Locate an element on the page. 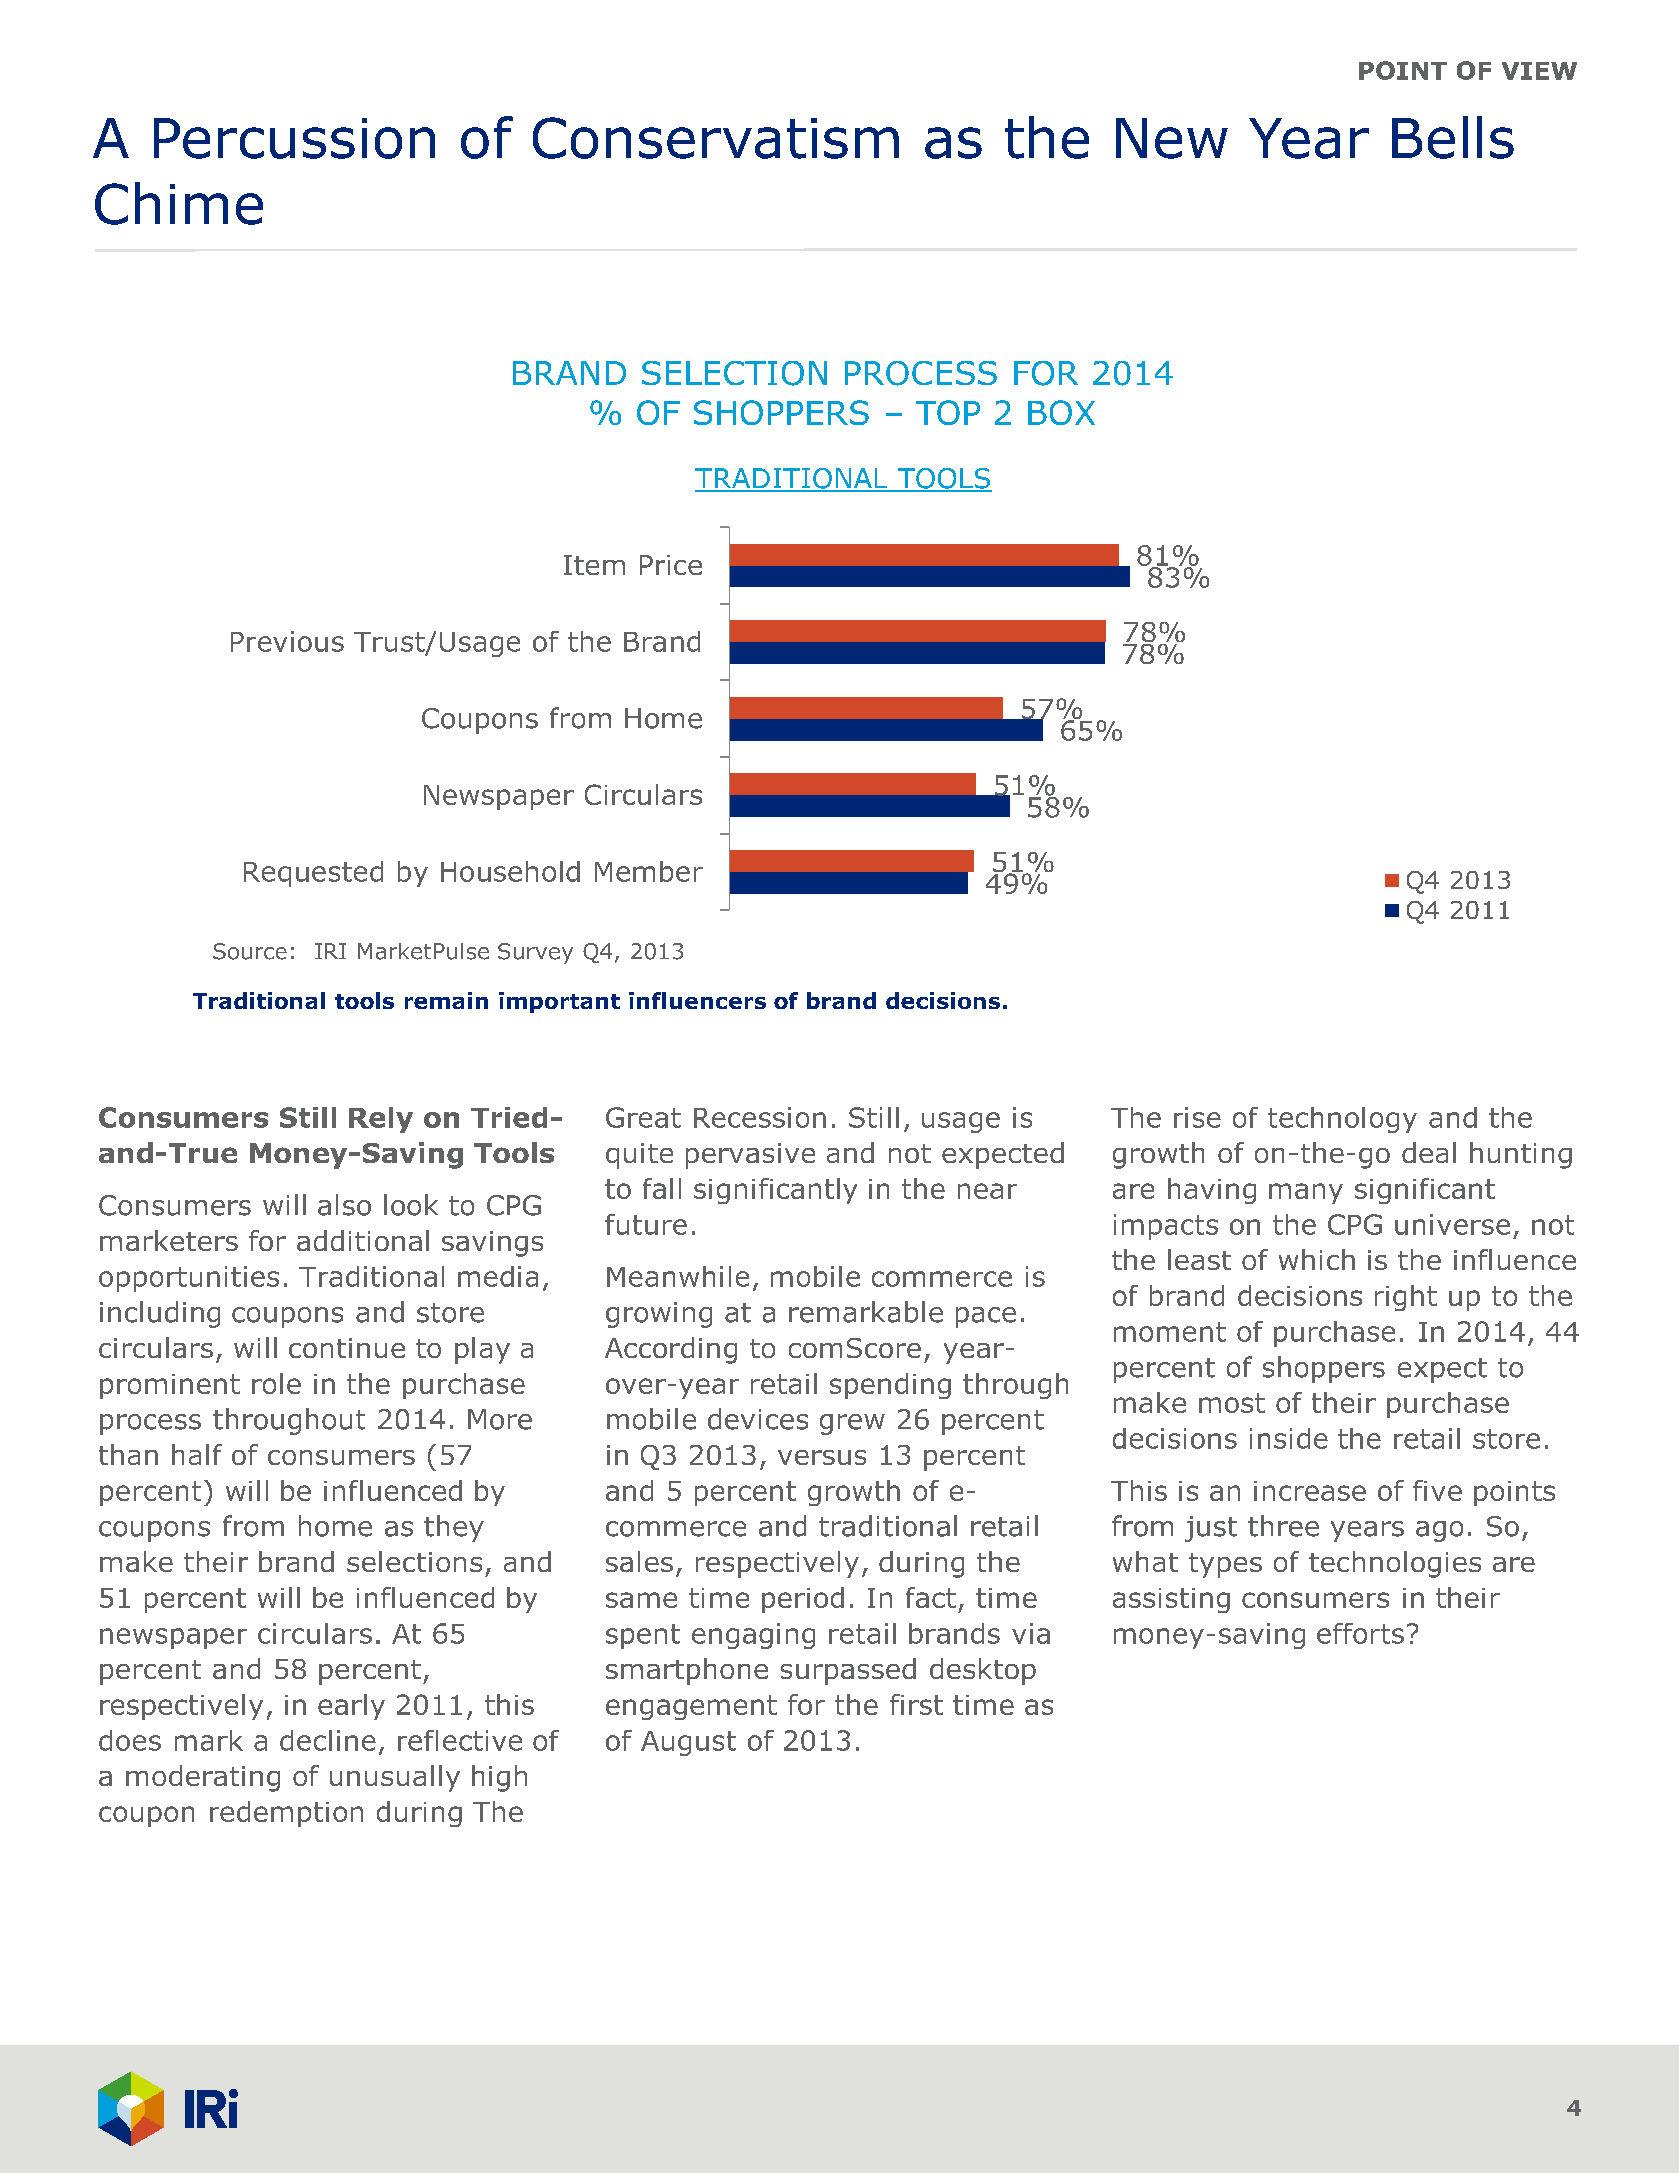 This image has width=1679, height=2173. efforts is located at coordinates (1360, 1633).
